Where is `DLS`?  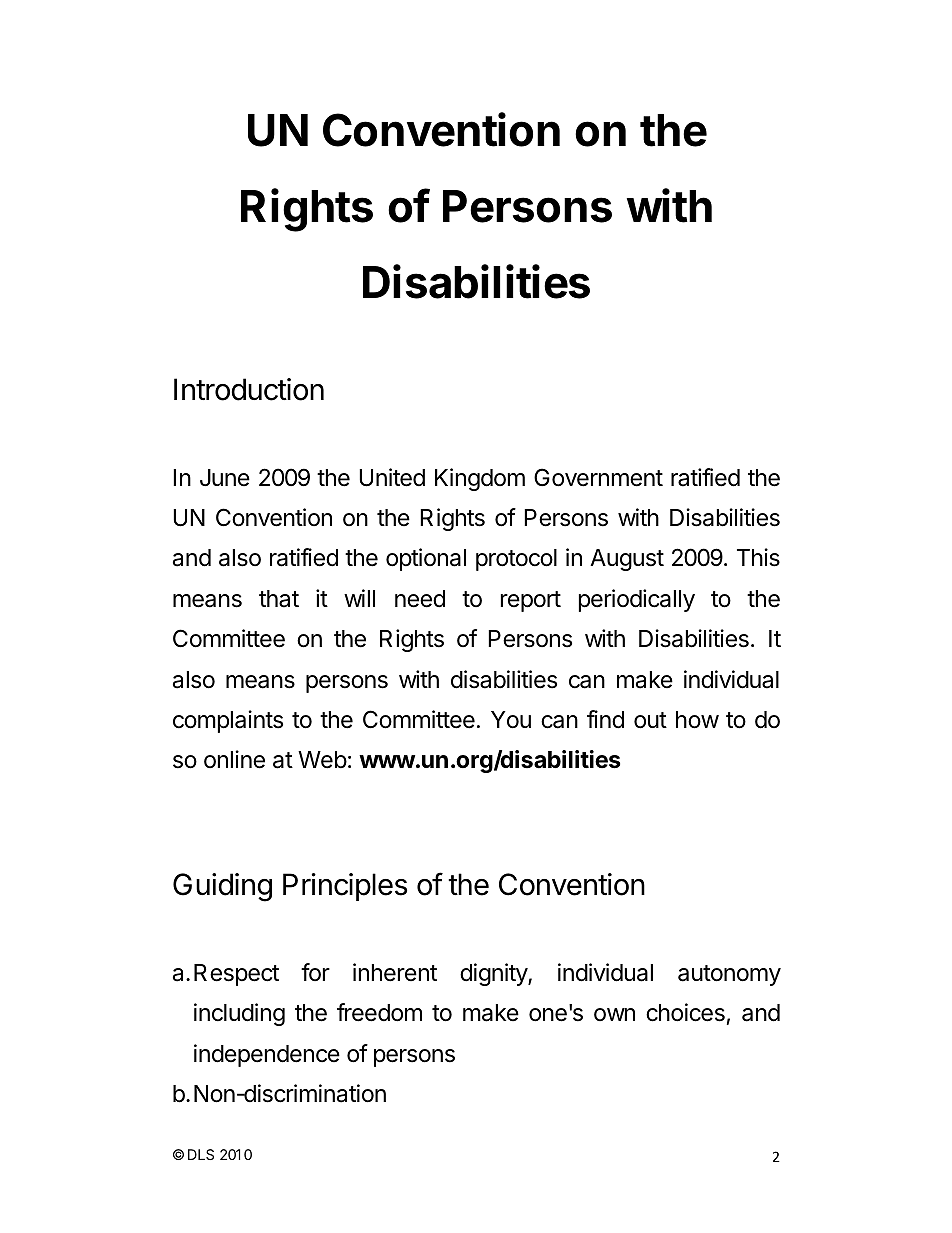
DLS is located at coordinates (201, 1154).
